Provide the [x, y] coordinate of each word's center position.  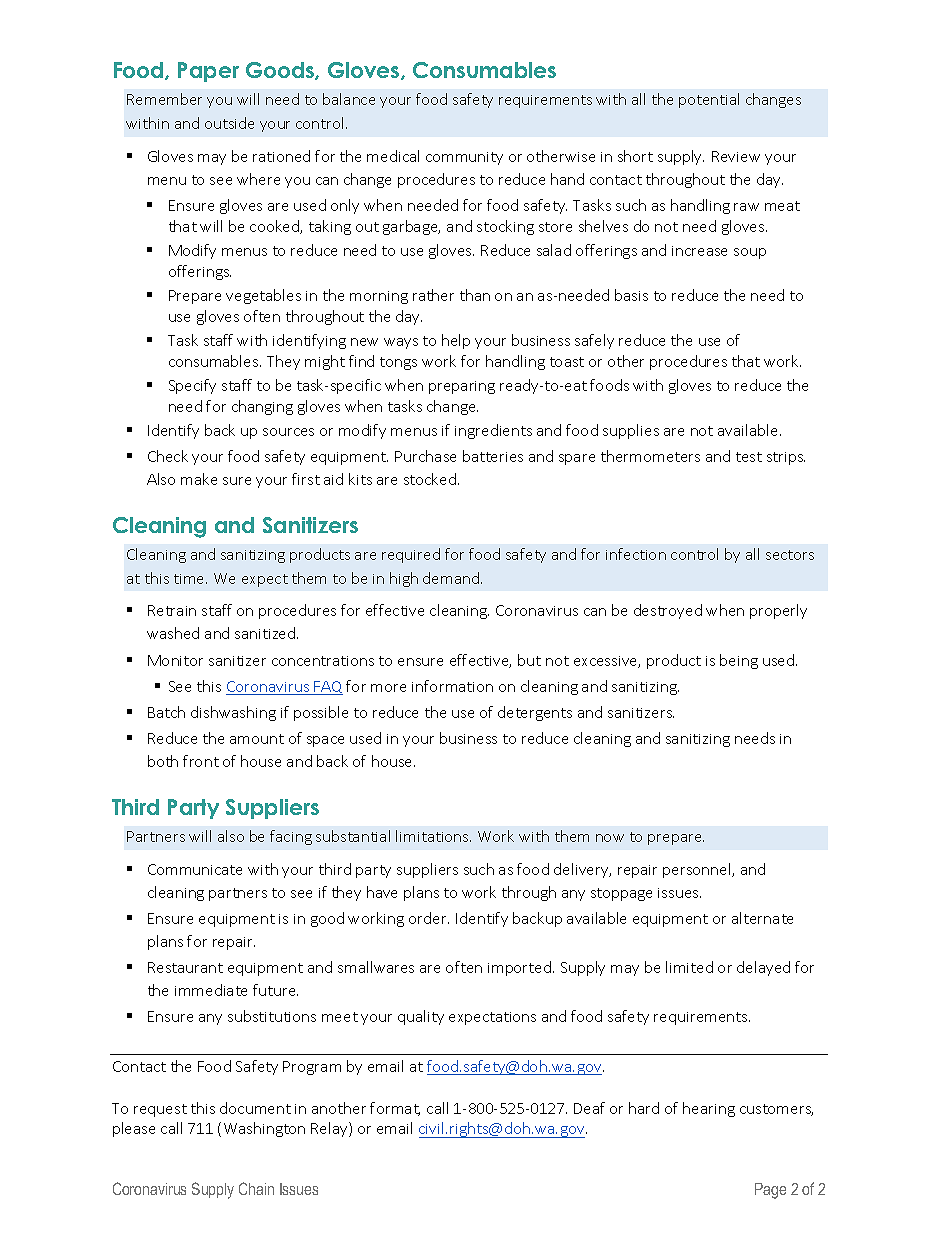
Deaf [589, 1108]
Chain [256, 1188]
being [739, 661]
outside [229, 123]
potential [709, 100]
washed [173, 633]
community [464, 158]
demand [451, 578]
